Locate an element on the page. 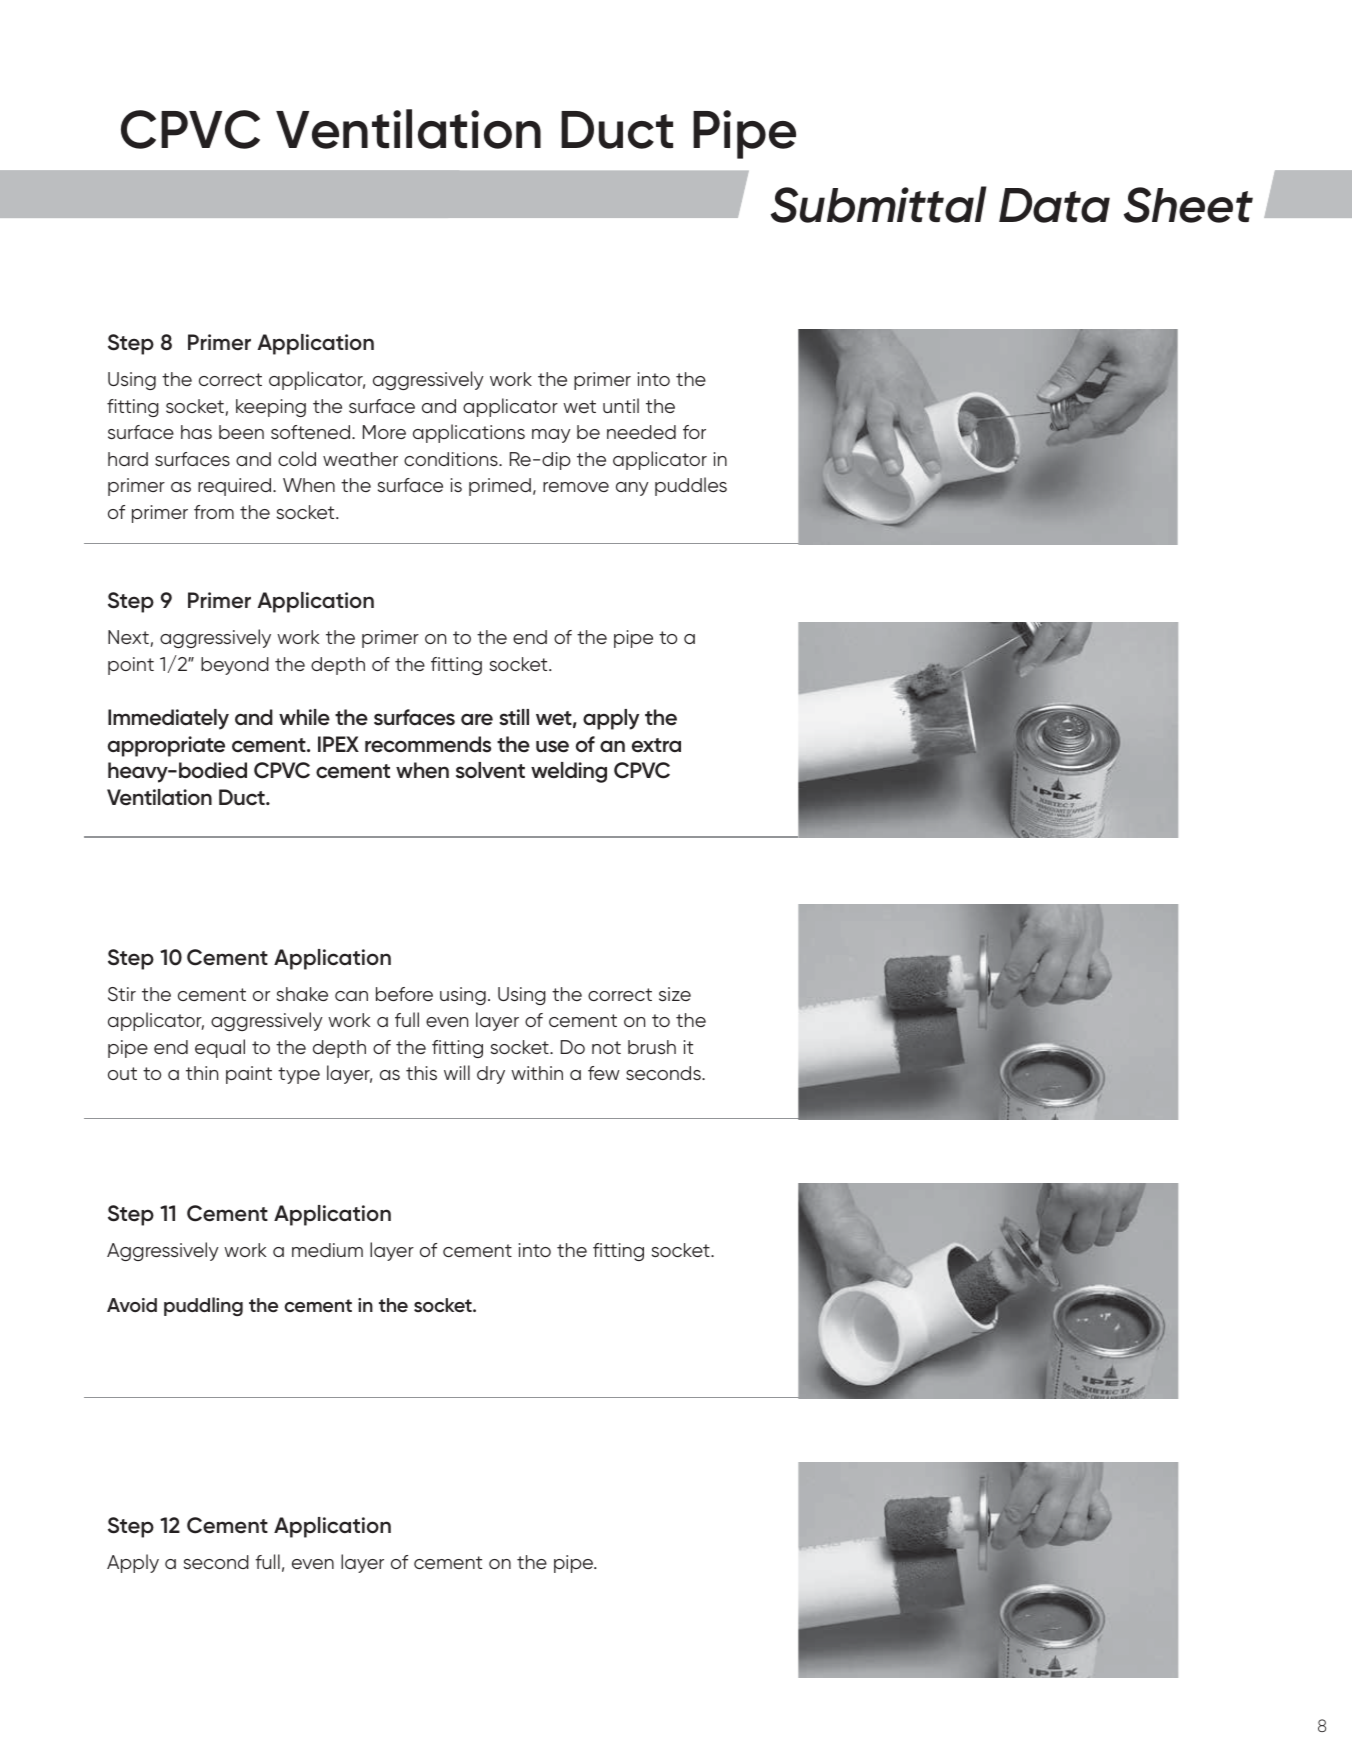  few is located at coordinates (604, 1073).
